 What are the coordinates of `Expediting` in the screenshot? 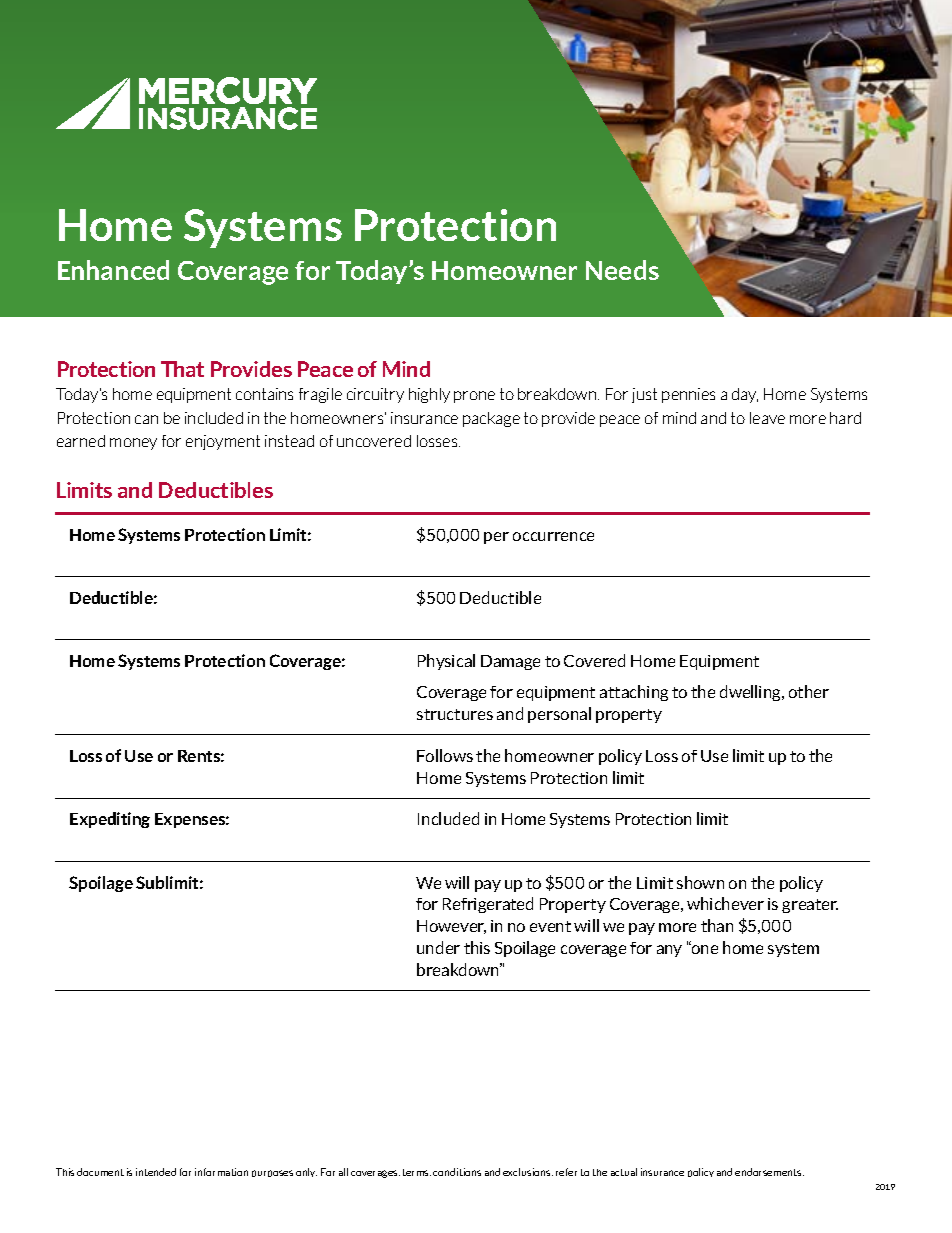 It's located at (110, 820).
